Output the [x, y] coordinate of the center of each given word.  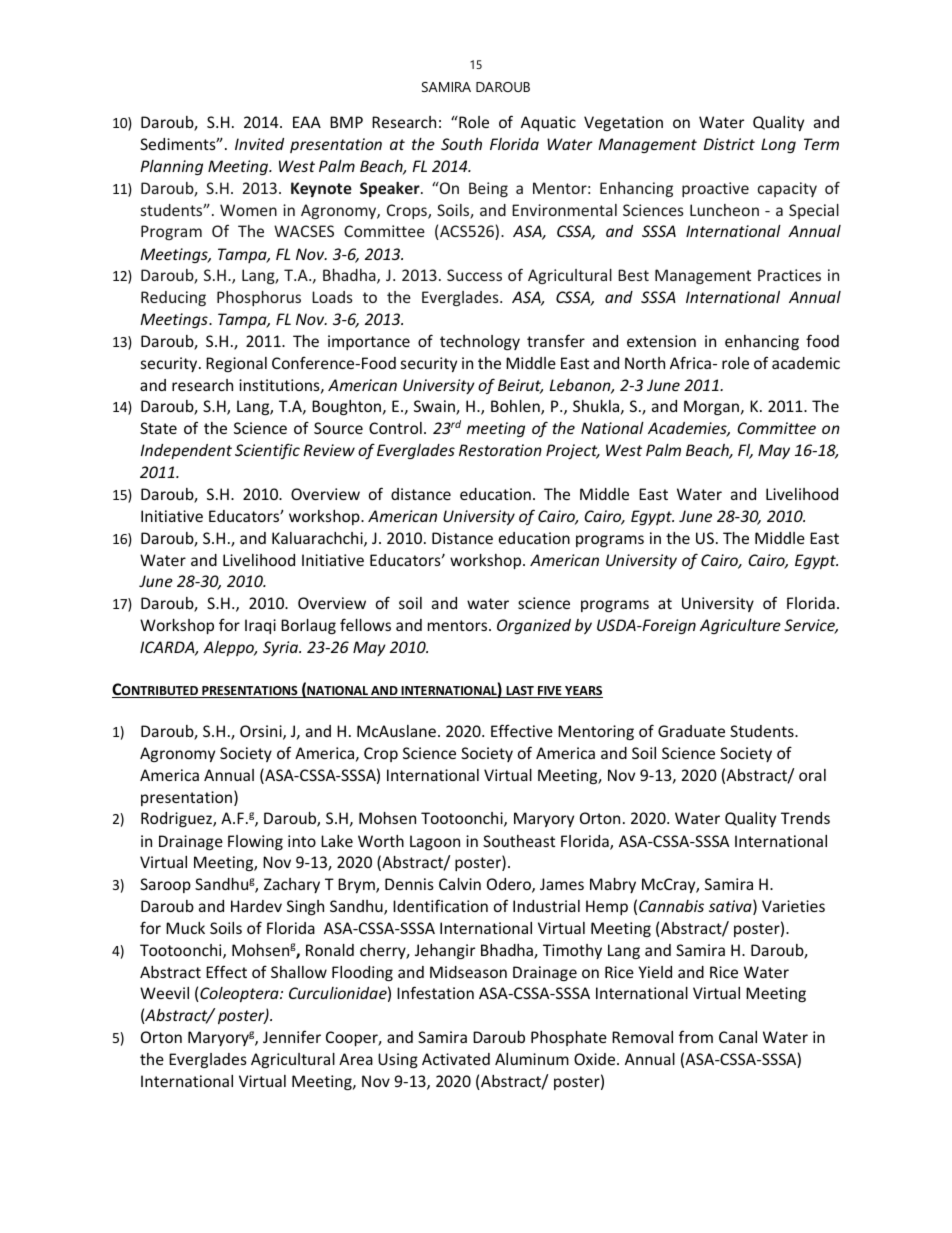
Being [488, 189]
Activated [456, 1059]
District [729, 144]
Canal [738, 1037]
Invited [259, 144]
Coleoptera [239, 994]
